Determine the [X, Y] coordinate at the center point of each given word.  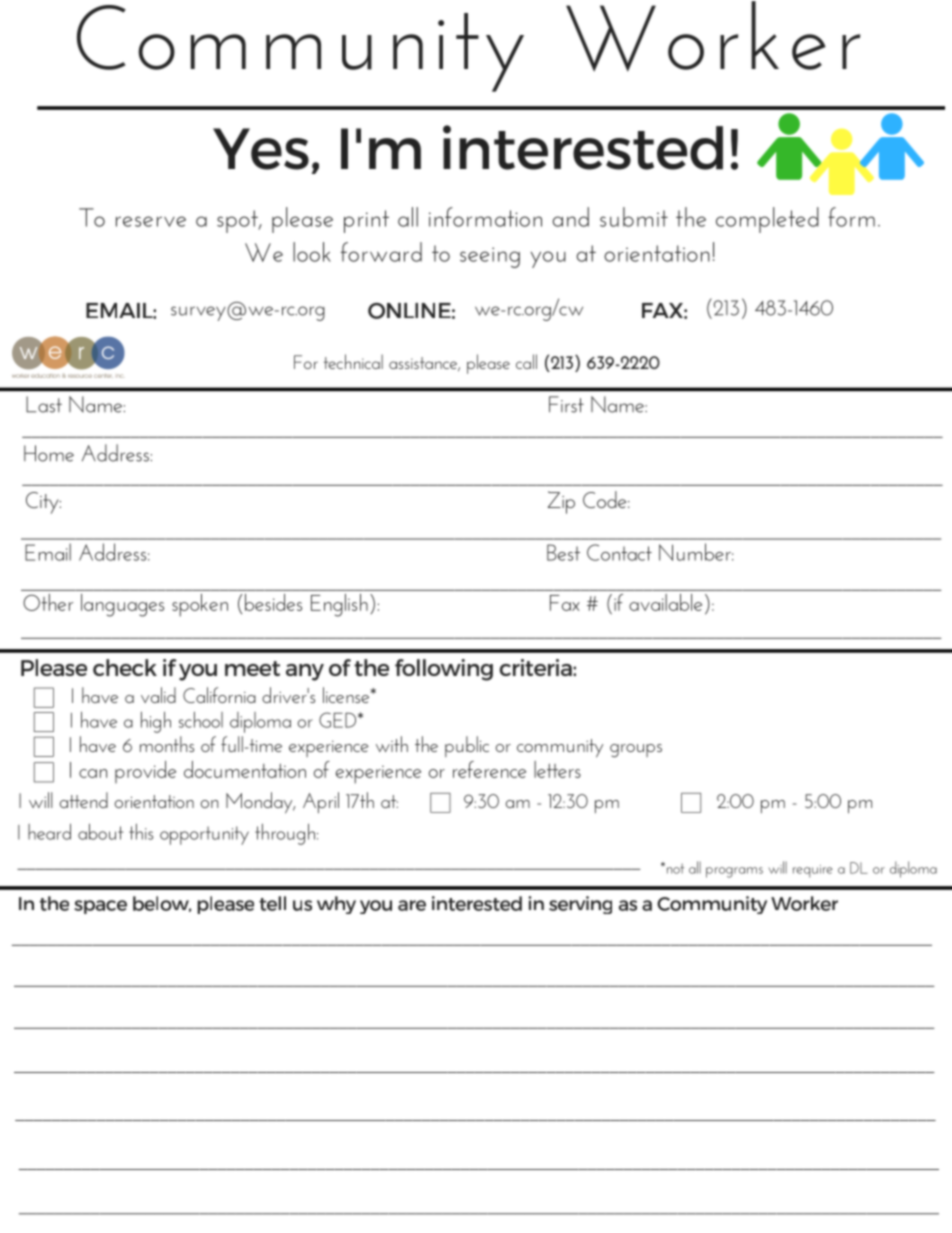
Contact [619, 552]
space [100, 907]
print [366, 221]
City [43, 503]
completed [767, 220]
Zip [561, 502]
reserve [151, 221]
